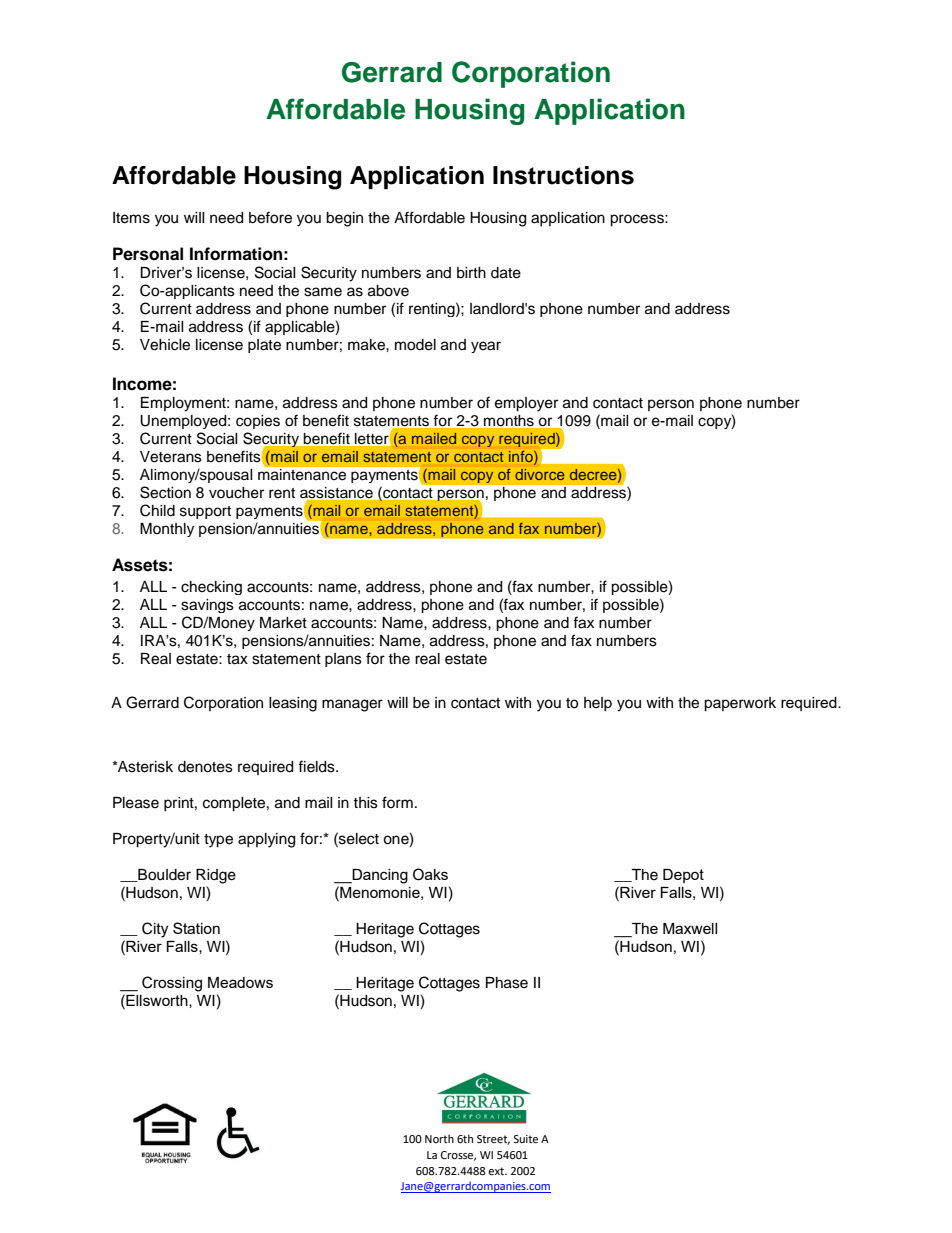  Describe the element at coordinates (471, 273) in the screenshot. I see `birth` at that location.
